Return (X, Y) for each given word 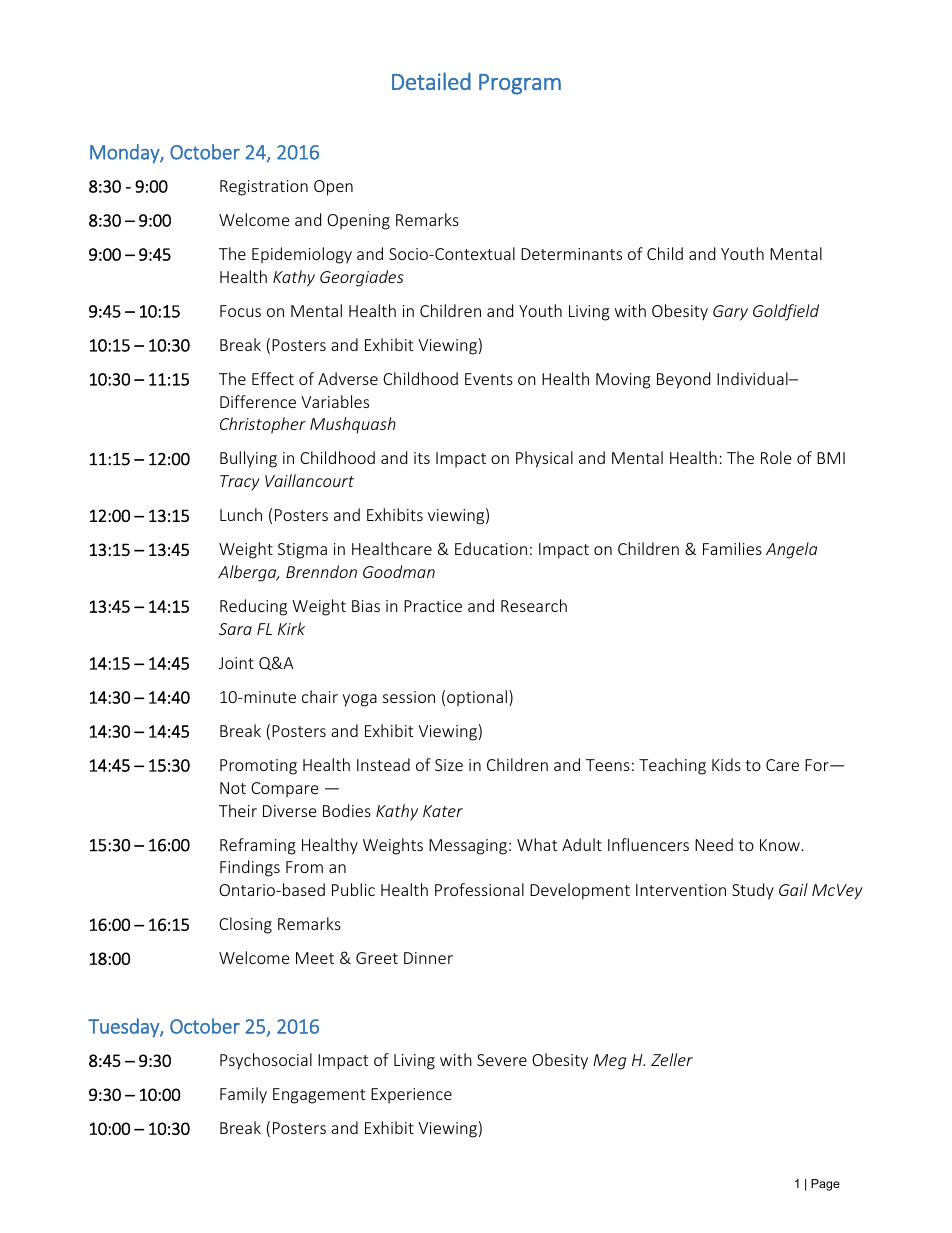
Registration (264, 188)
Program (520, 84)
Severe (502, 1060)
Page (825, 1185)
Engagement (319, 1096)
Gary (730, 313)
